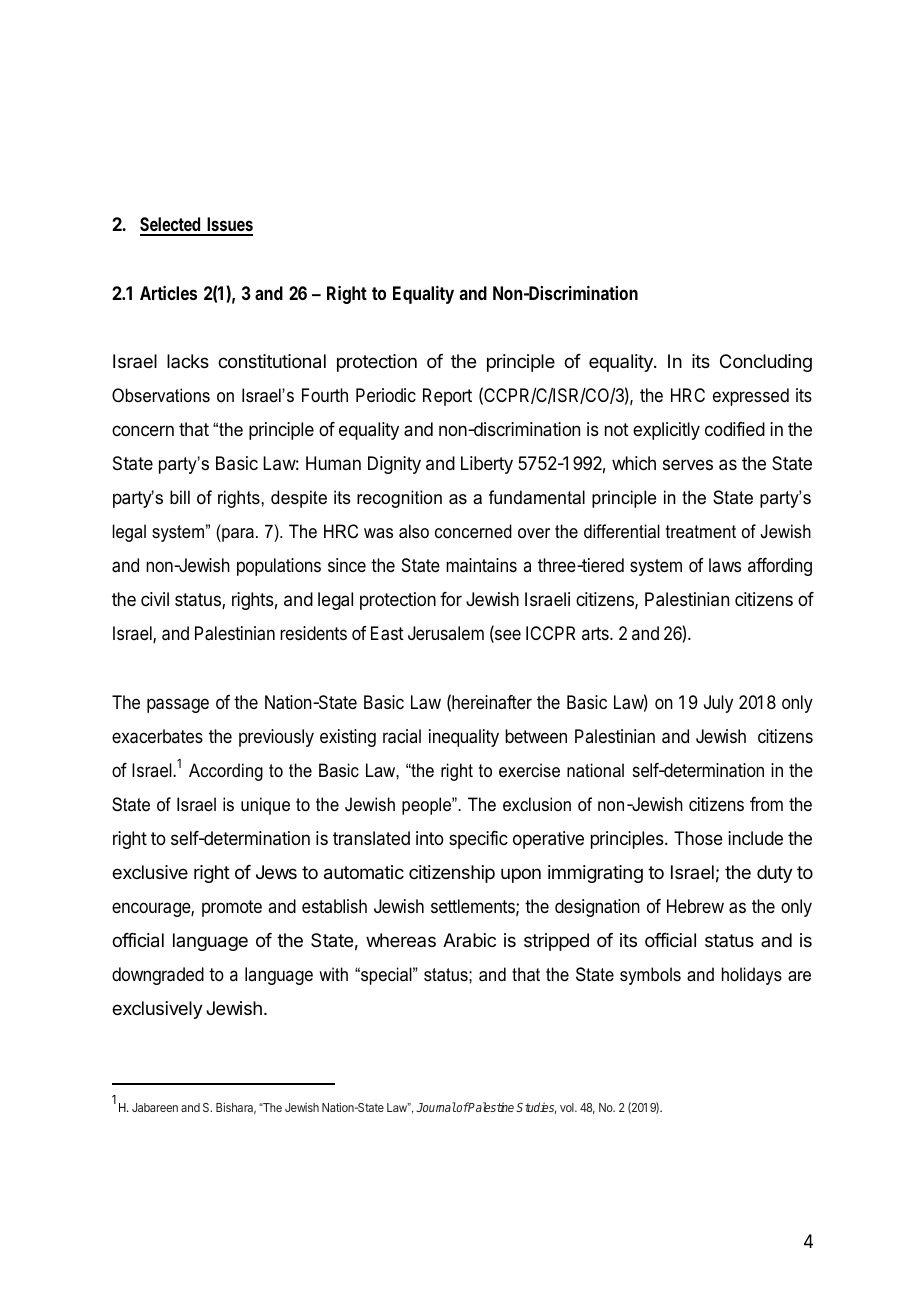  What do you see at coordinates (766, 363) in the screenshot?
I see `Concluding` at bounding box center [766, 363].
